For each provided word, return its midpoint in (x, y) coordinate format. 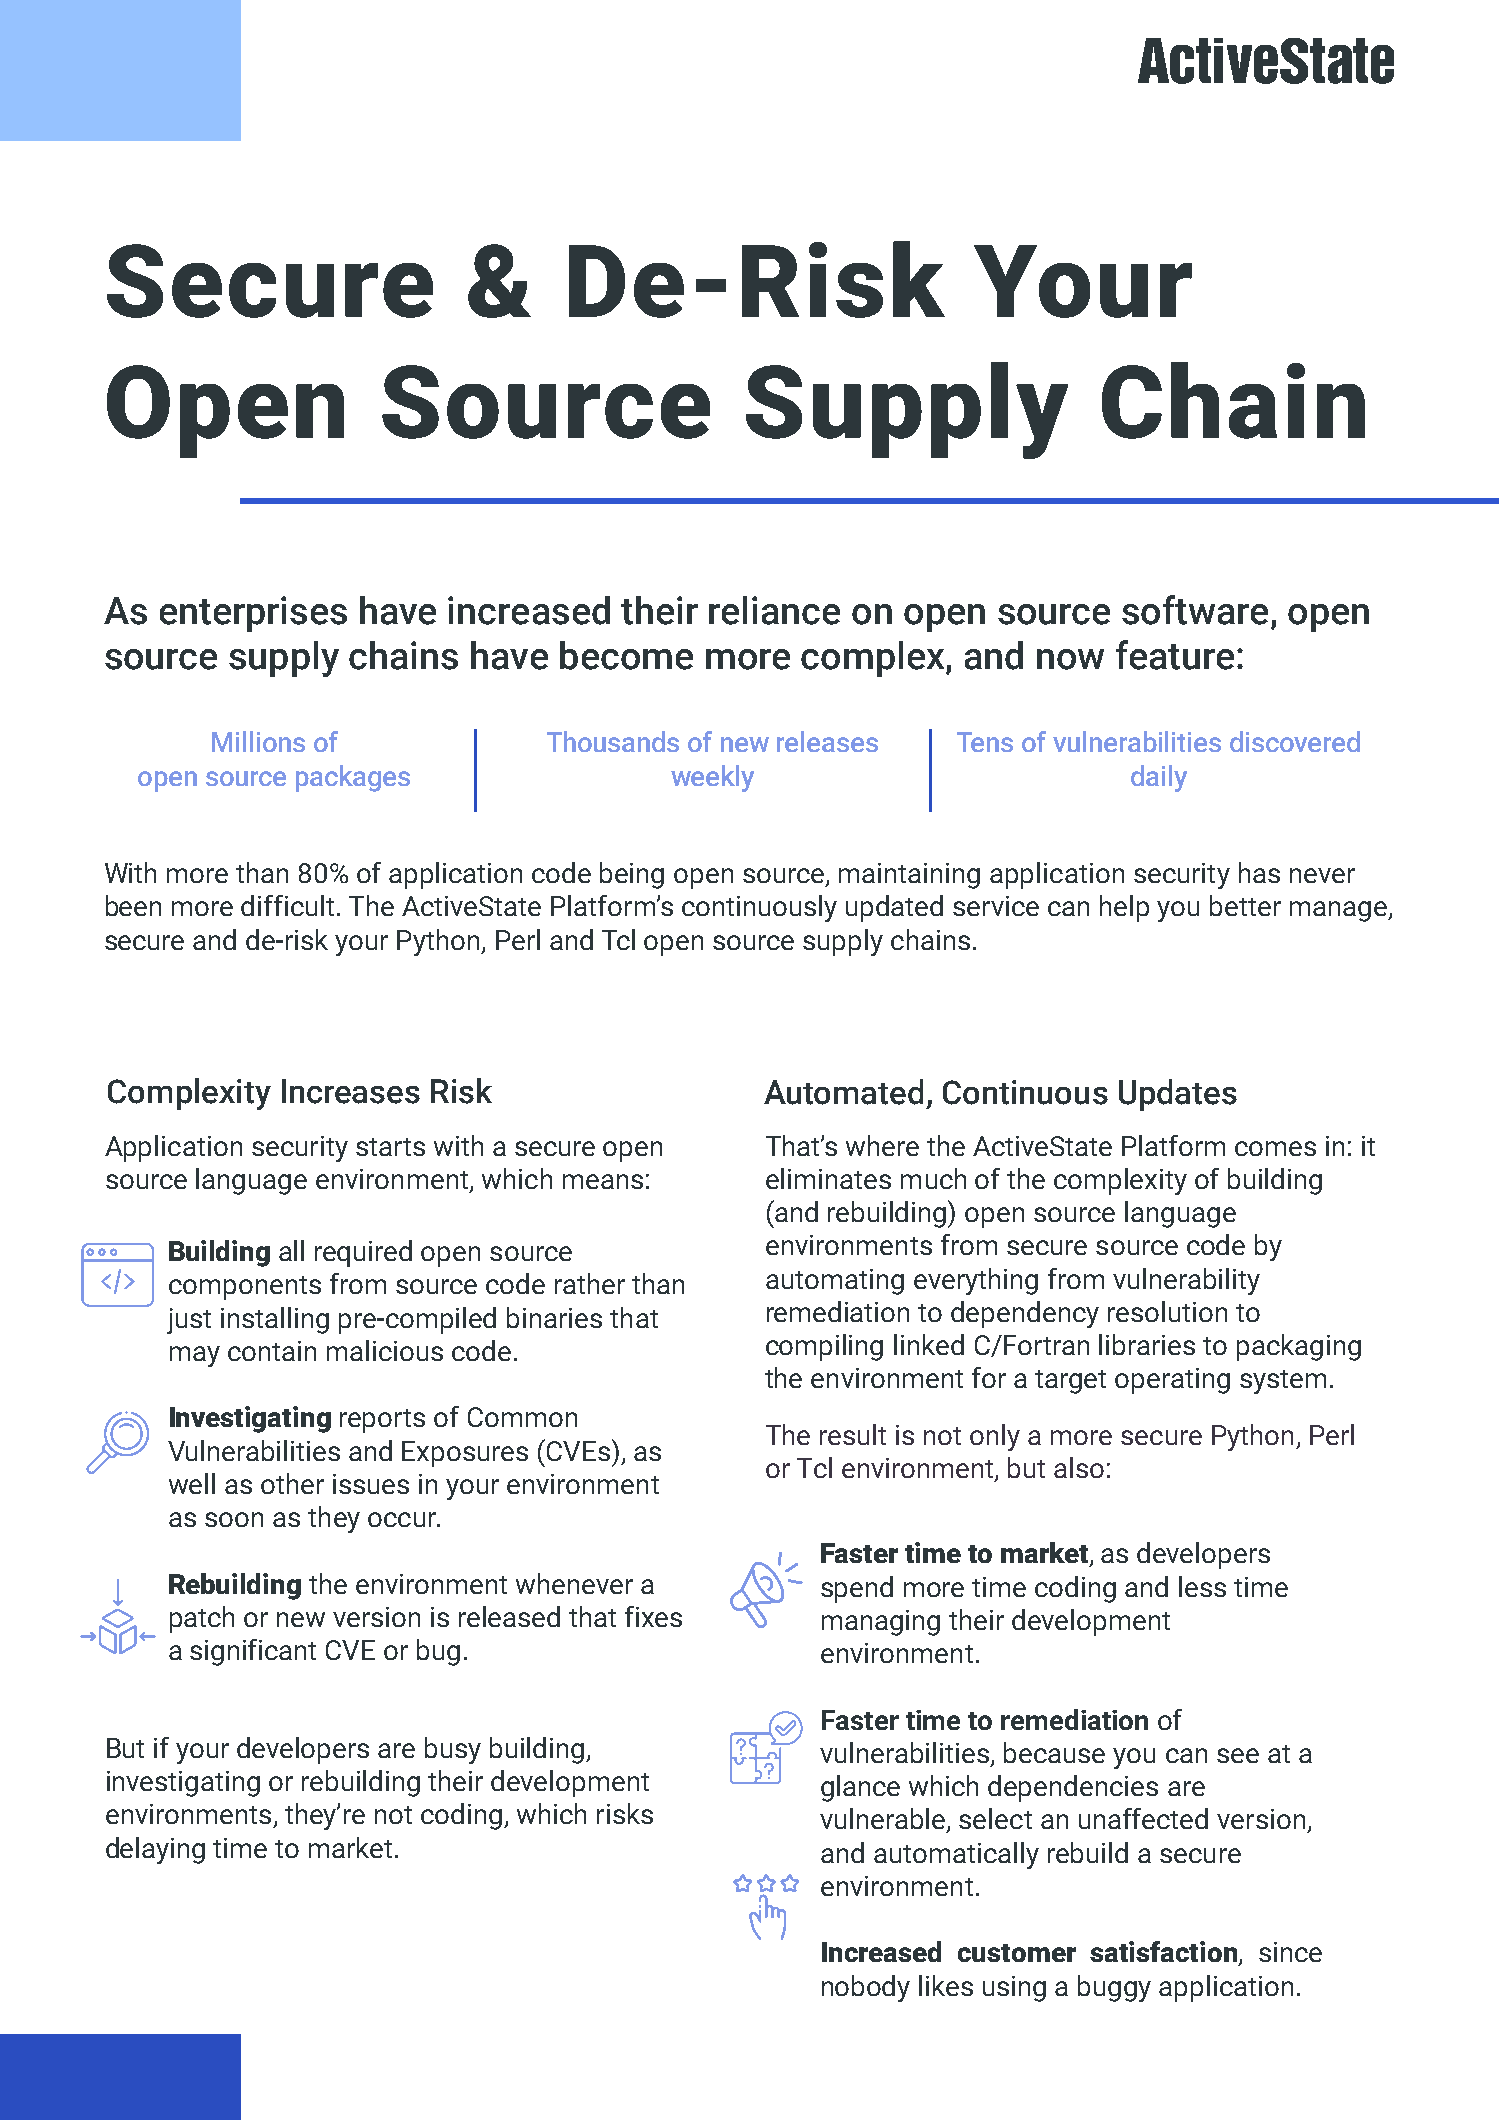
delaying (155, 1850)
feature (1175, 655)
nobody (866, 1988)
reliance (774, 610)
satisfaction (1165, 1953)
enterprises (253, 614)
